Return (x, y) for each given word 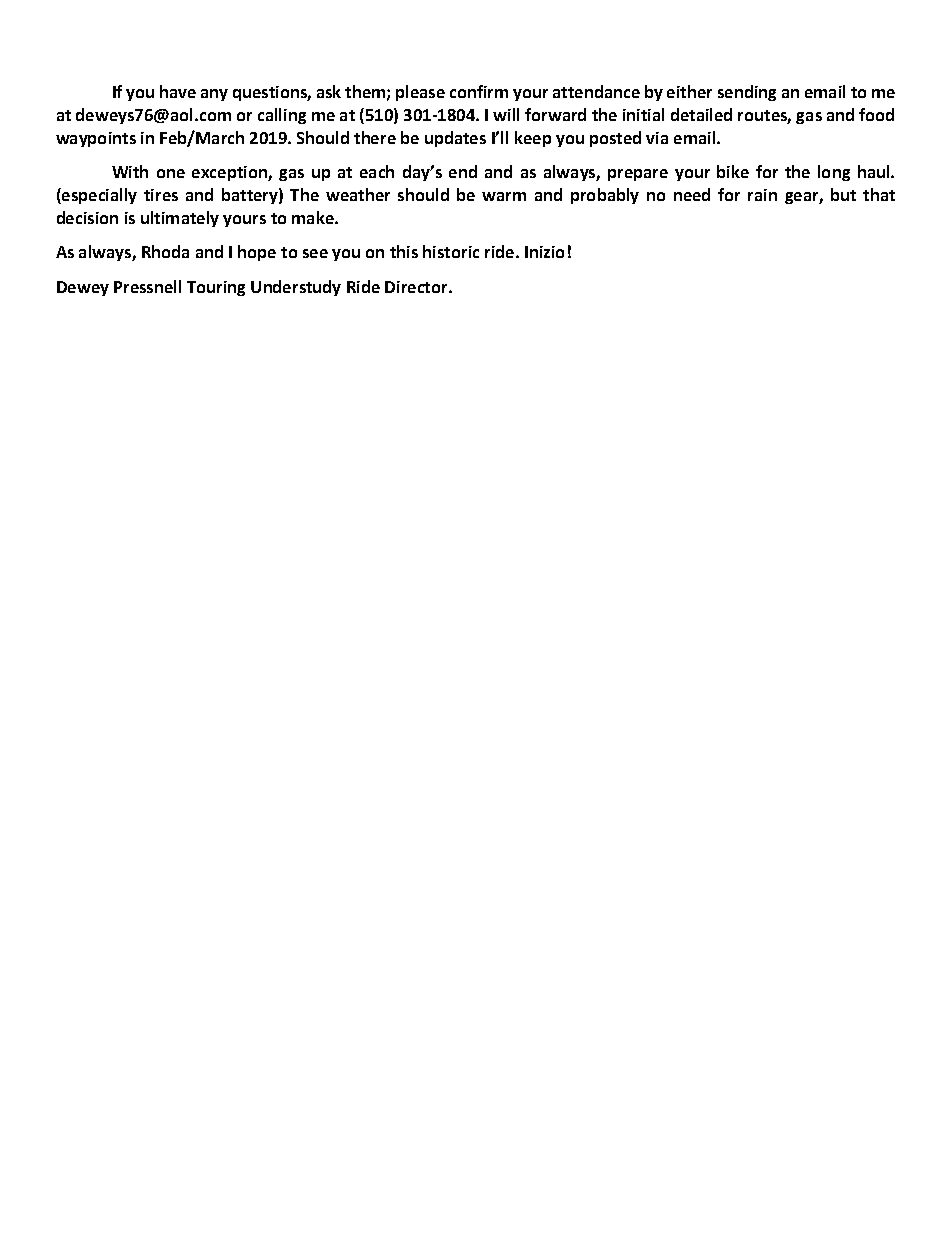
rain (762, 195)
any (214, 95)
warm (504, 196)
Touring (216, 288)
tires (161, 195)
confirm (479, 91)
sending (747, 93)
